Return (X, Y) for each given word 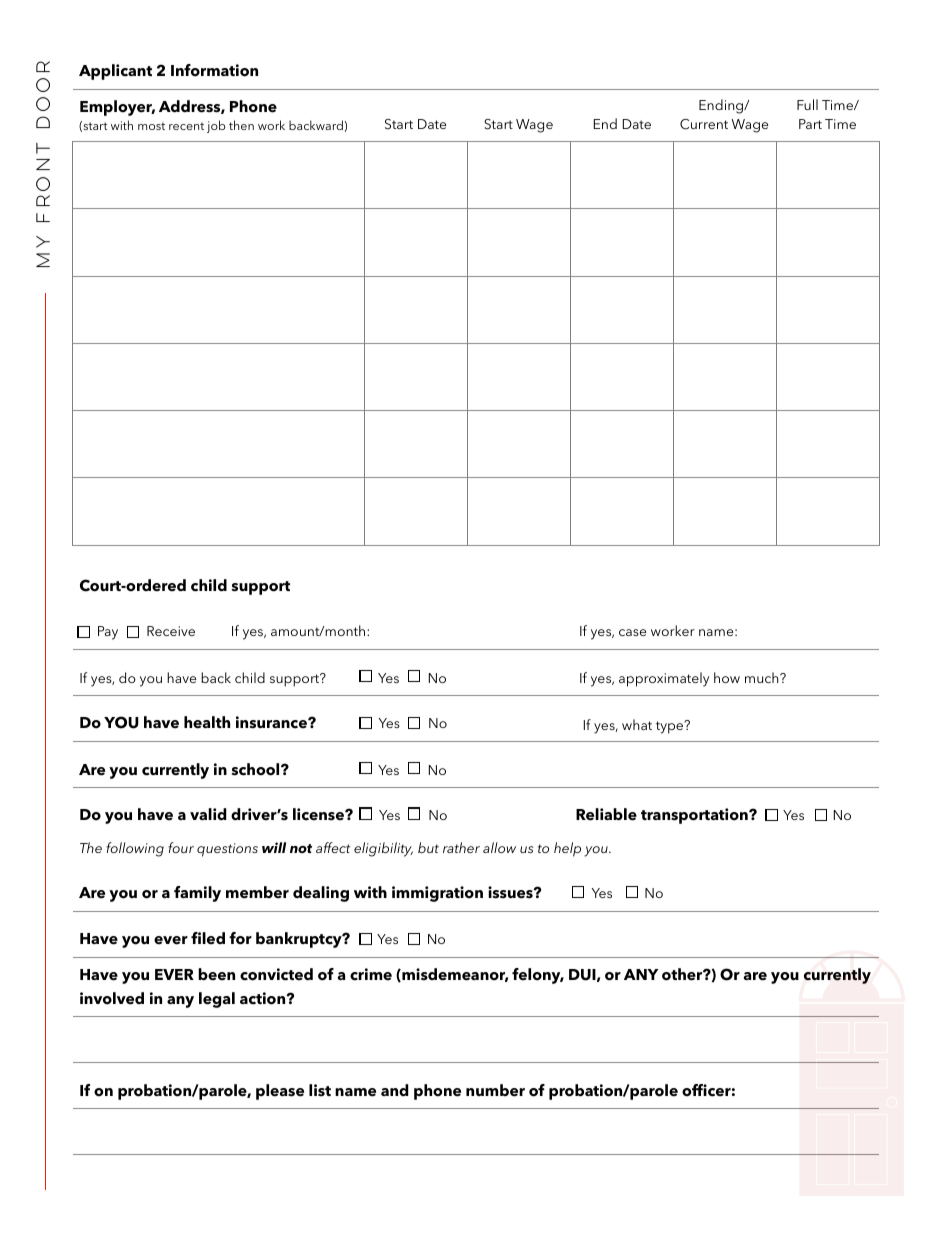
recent (186, 126)
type (671, 727)
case (632, 632)
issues (511, 892)
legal (217, 1000)
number (495, 1090)
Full (807, 104)
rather (461, 847)
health (207, 722)
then (241, 125)
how (727, 677)
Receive (171, 631)
